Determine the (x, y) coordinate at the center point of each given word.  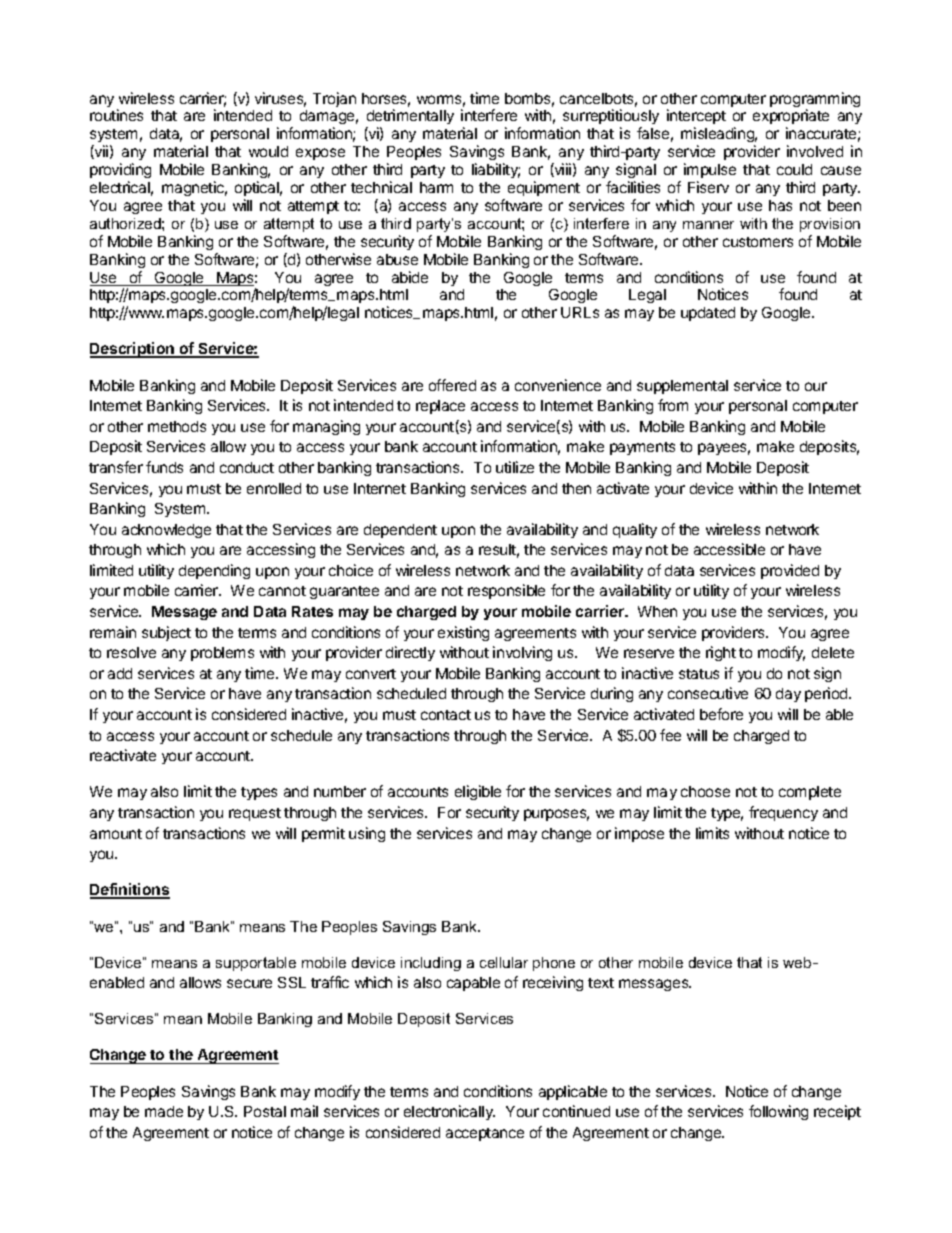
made (164, 1111)
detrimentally (410, 118)
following (778, 1112)
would (268, 151)
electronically (449, 1112)
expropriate (791, 118)
